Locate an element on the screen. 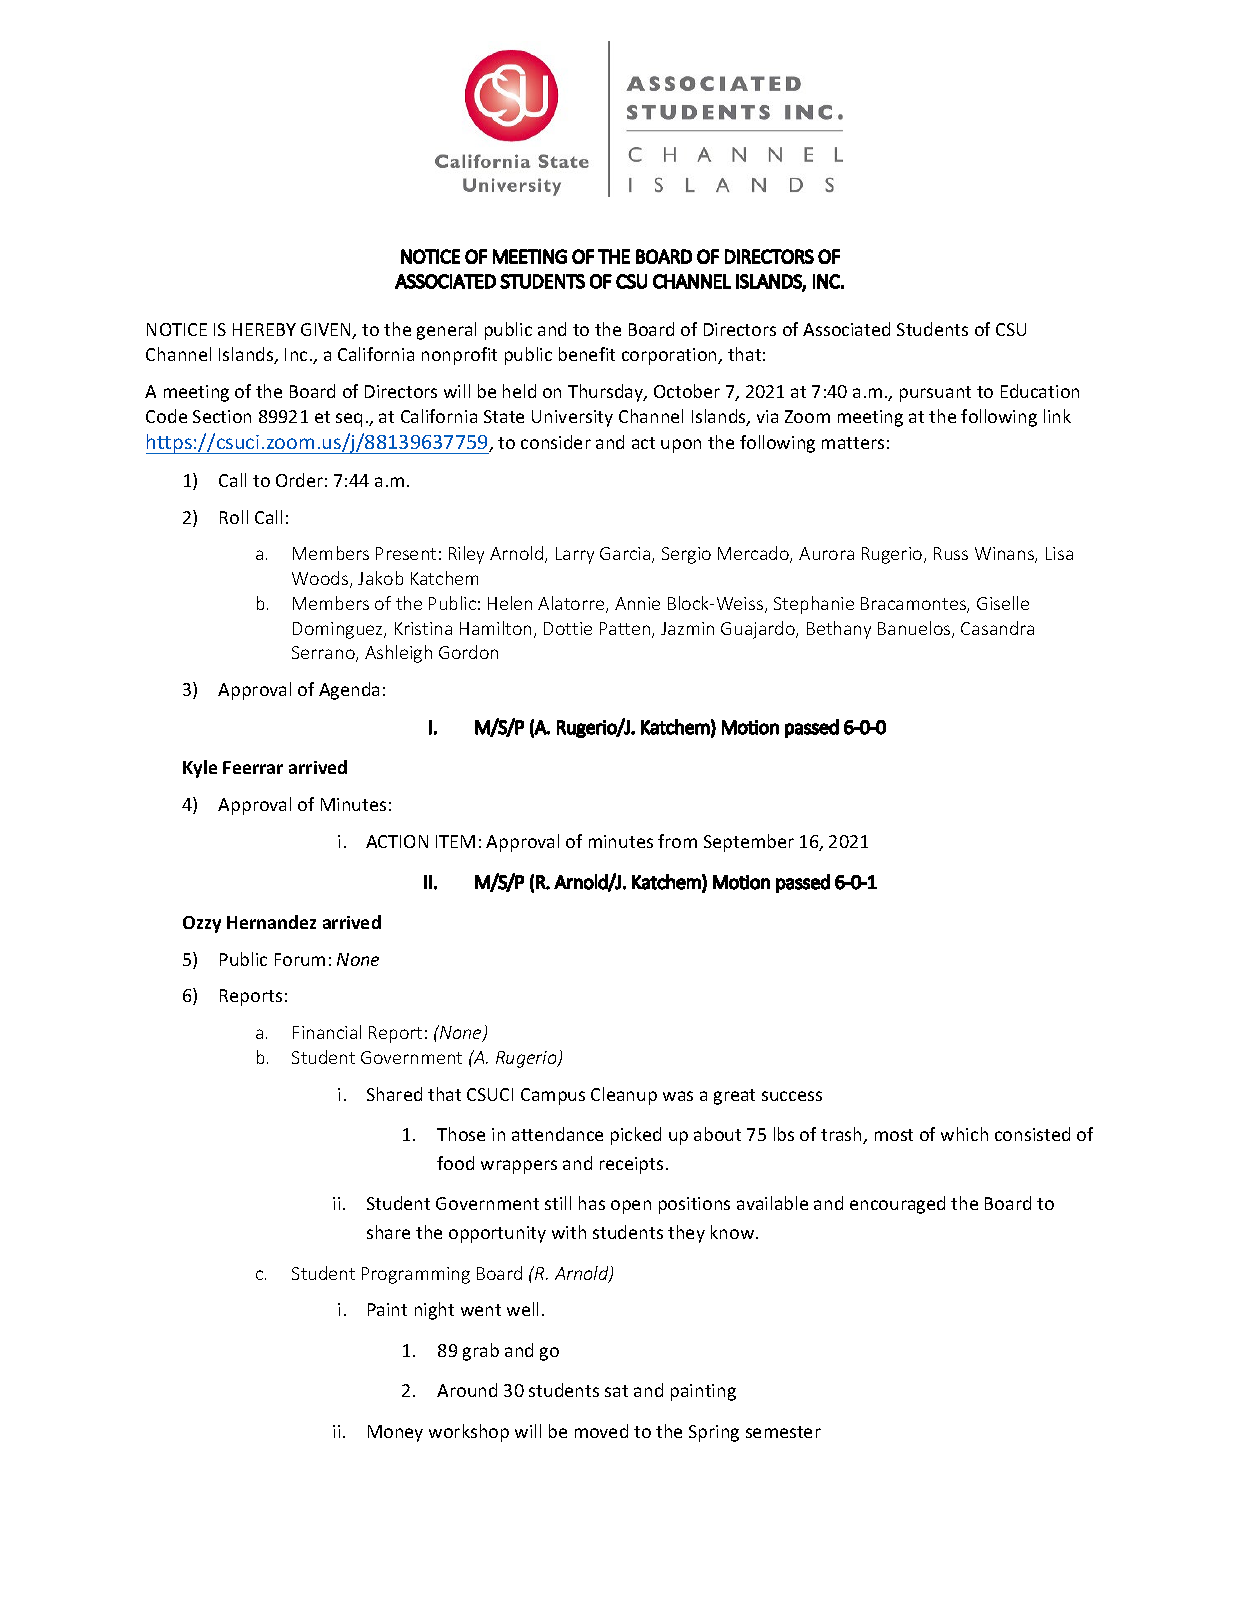  picked is located at coordinates (636, 1136).
